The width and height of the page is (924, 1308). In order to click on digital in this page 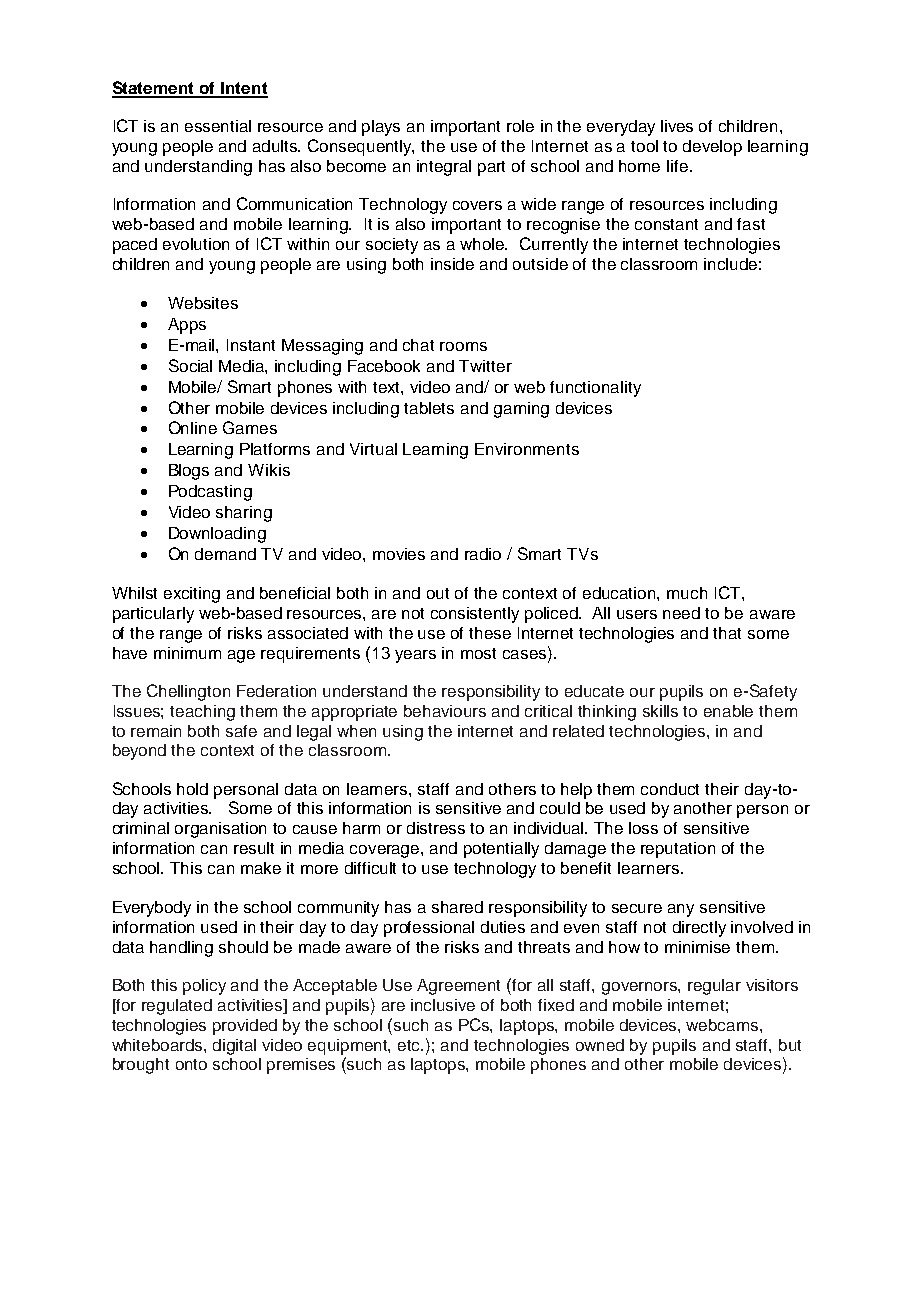, I will do `click(234, 1047)`.
